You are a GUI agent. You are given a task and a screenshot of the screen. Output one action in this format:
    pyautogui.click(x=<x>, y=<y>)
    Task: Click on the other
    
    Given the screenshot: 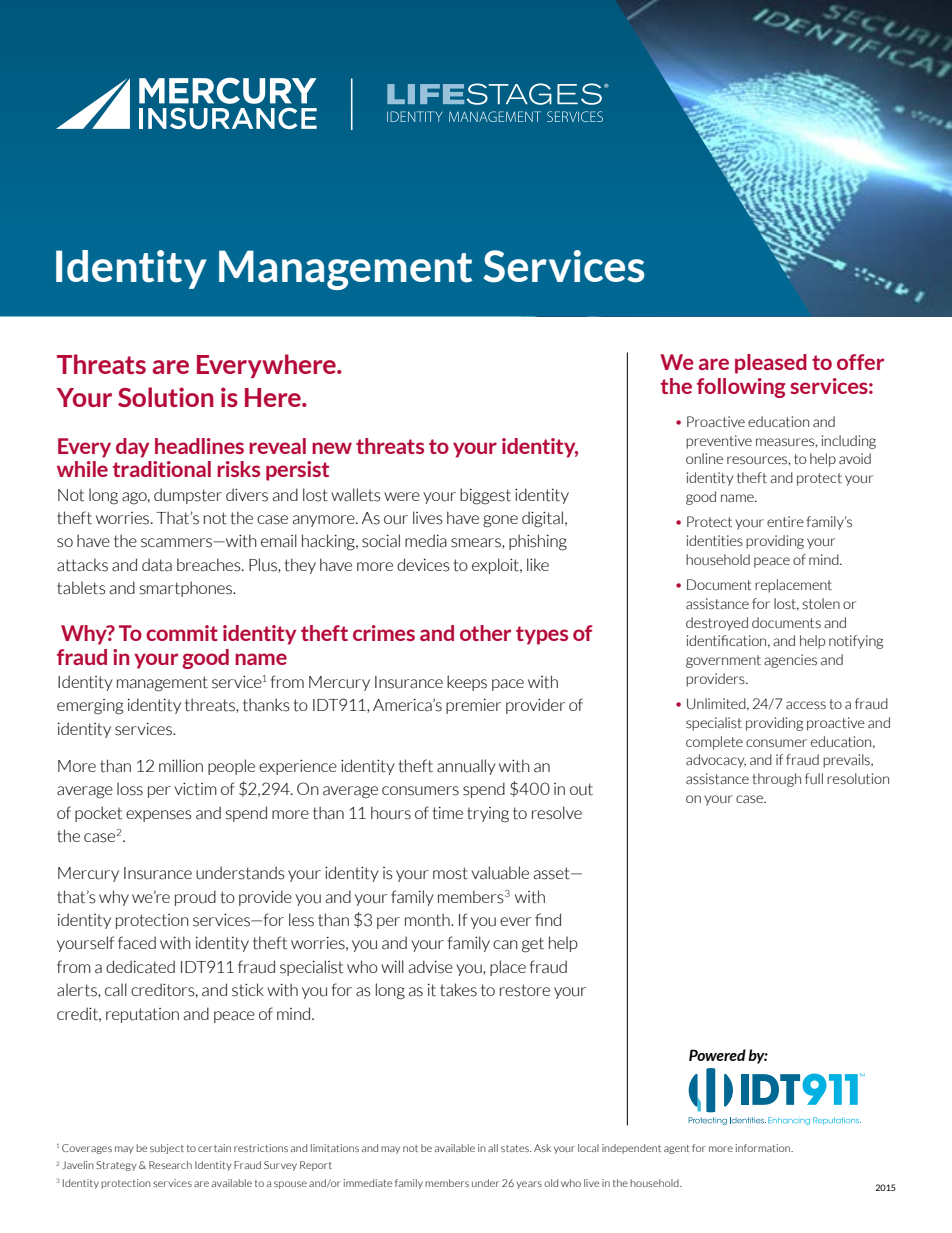 What is the action you would take?
    pyautogui.click(x=485, y=633)
